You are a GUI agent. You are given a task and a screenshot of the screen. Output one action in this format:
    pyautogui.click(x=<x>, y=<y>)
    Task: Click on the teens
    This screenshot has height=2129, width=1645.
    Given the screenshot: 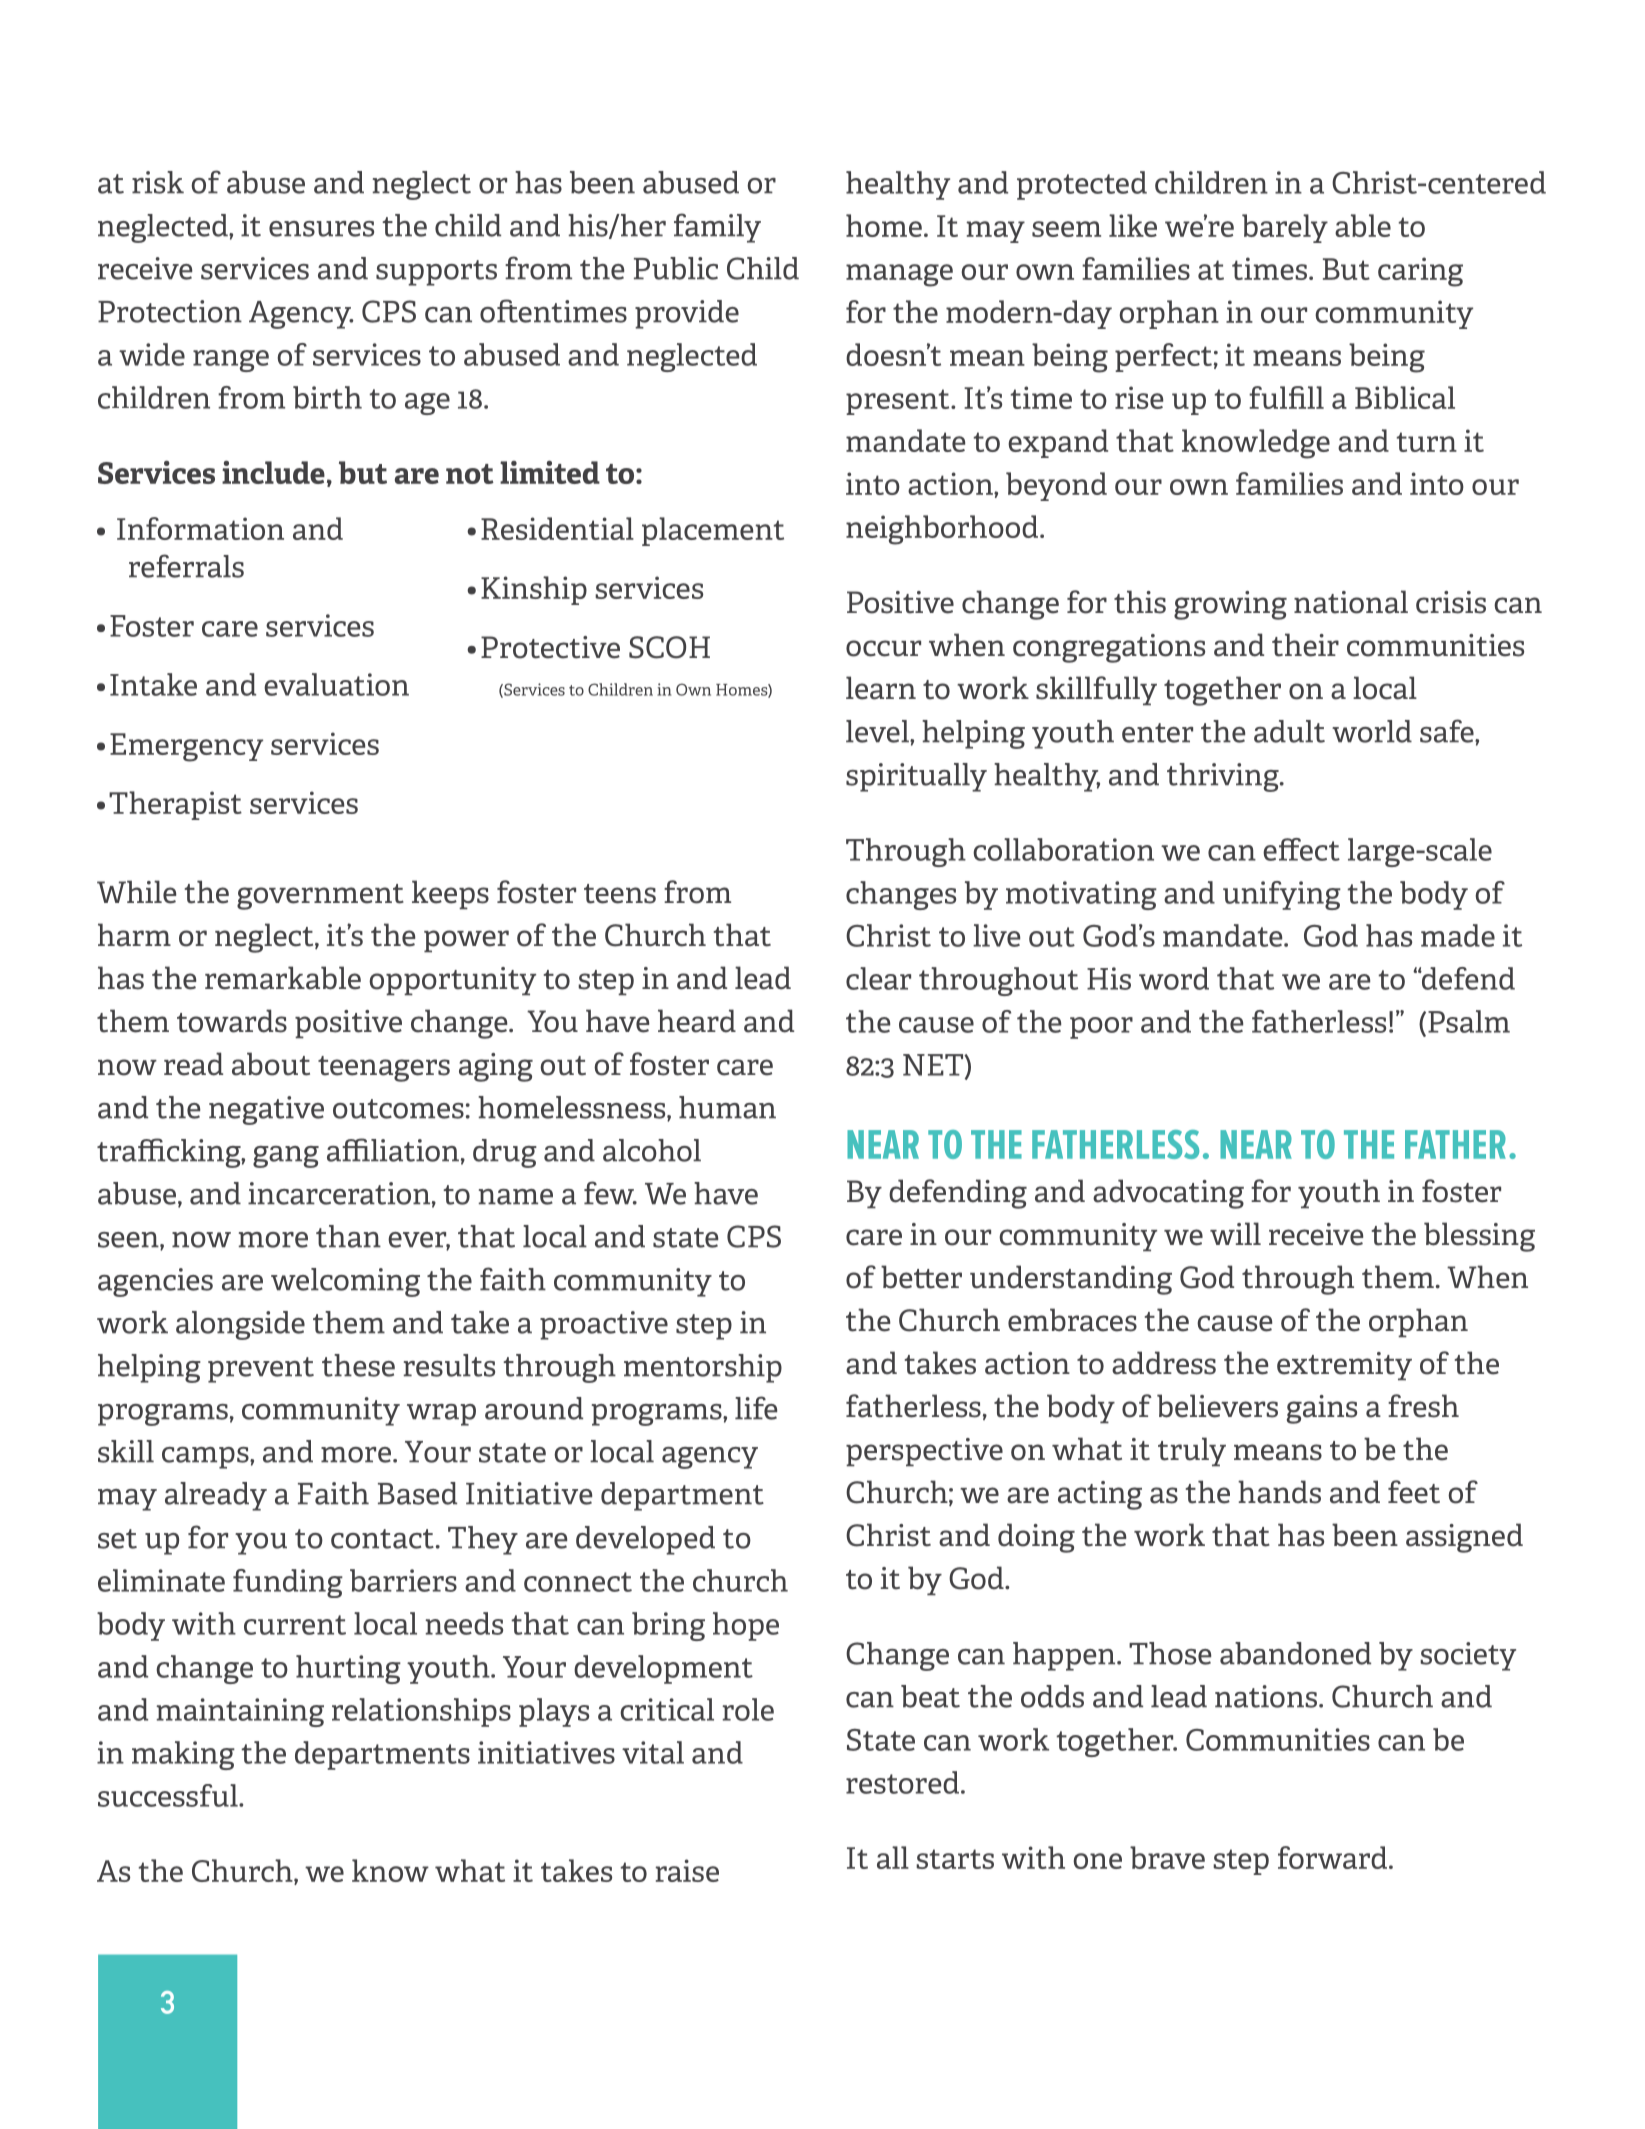 What is the action you would take?
    pyautogui.click(x=620, y=894)
